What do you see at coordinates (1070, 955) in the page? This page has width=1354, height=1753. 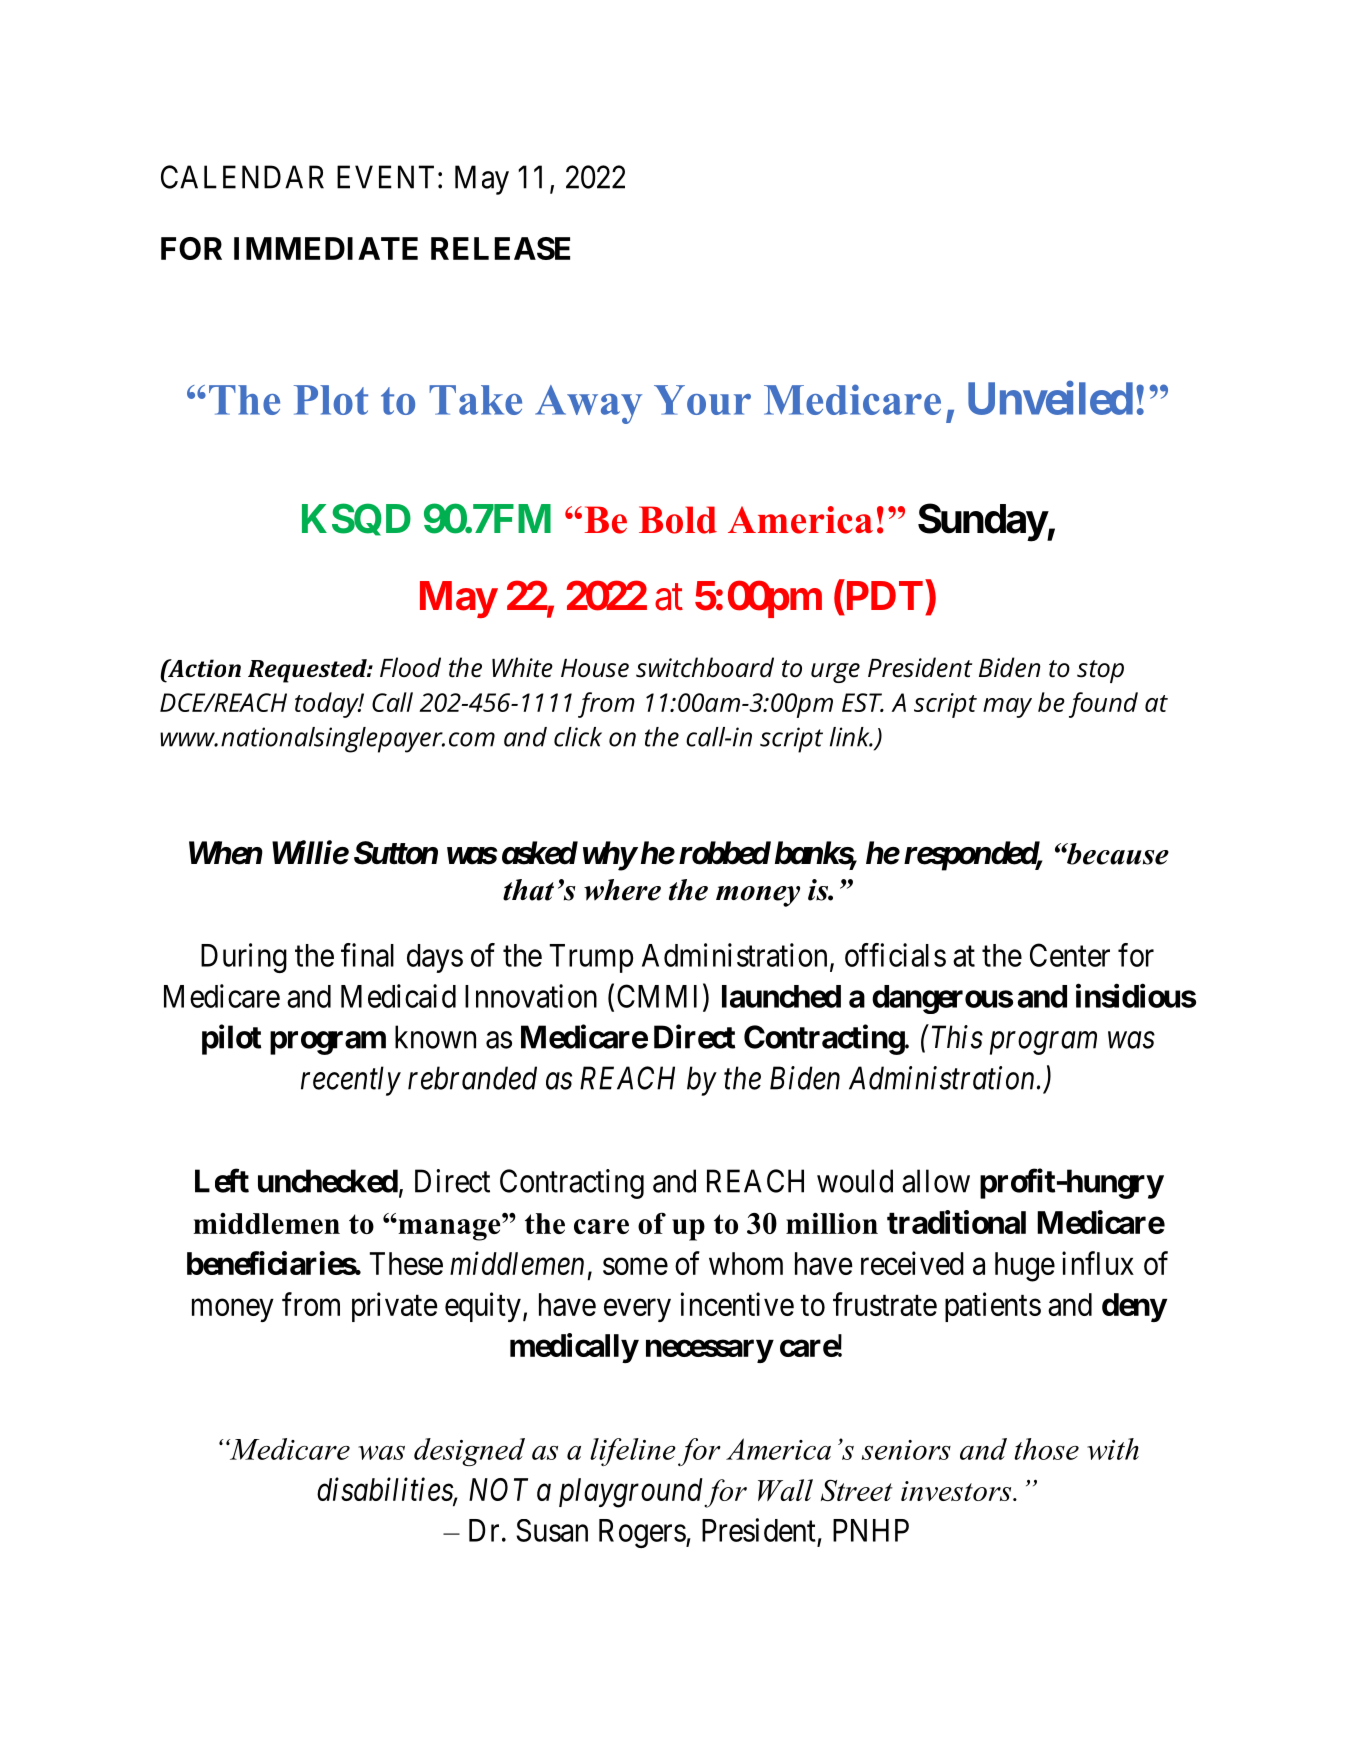 I see `Center` at bounding box center [1070, 955].
